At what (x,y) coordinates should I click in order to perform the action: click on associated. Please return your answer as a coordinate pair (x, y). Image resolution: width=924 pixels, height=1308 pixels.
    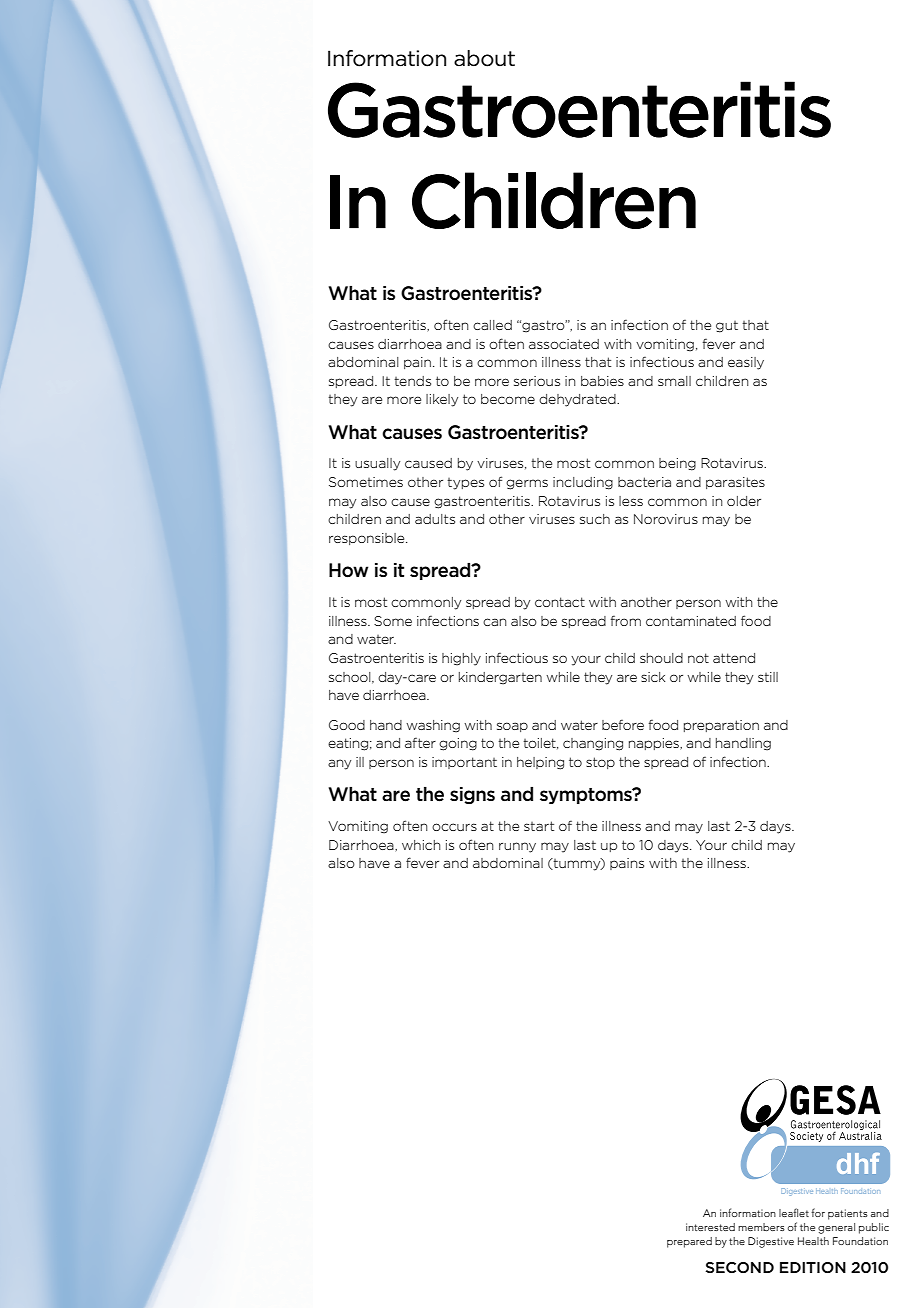
    Looking at the image, I should click on (564, 344).
